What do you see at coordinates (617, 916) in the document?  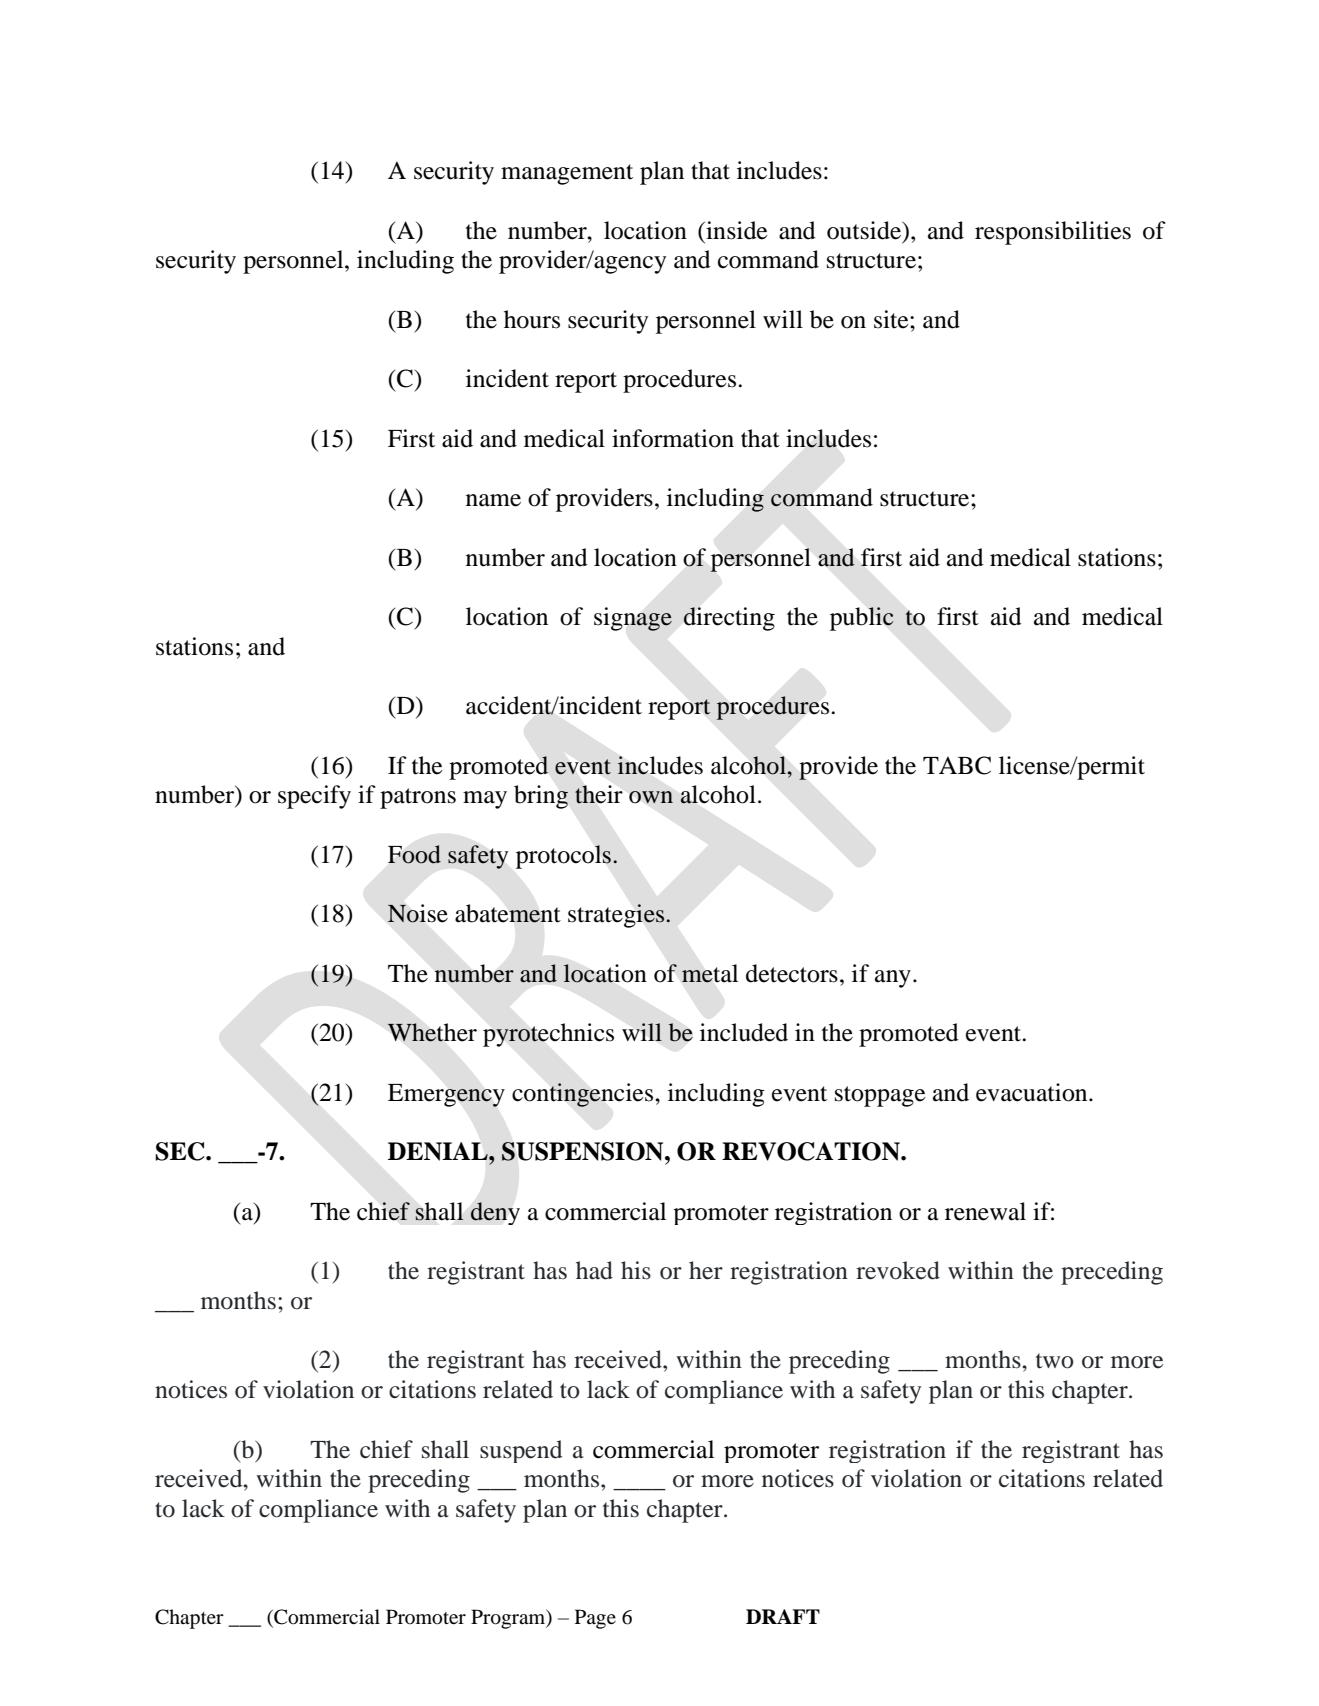 I see `strategies` at bounding box center [617, 916].
